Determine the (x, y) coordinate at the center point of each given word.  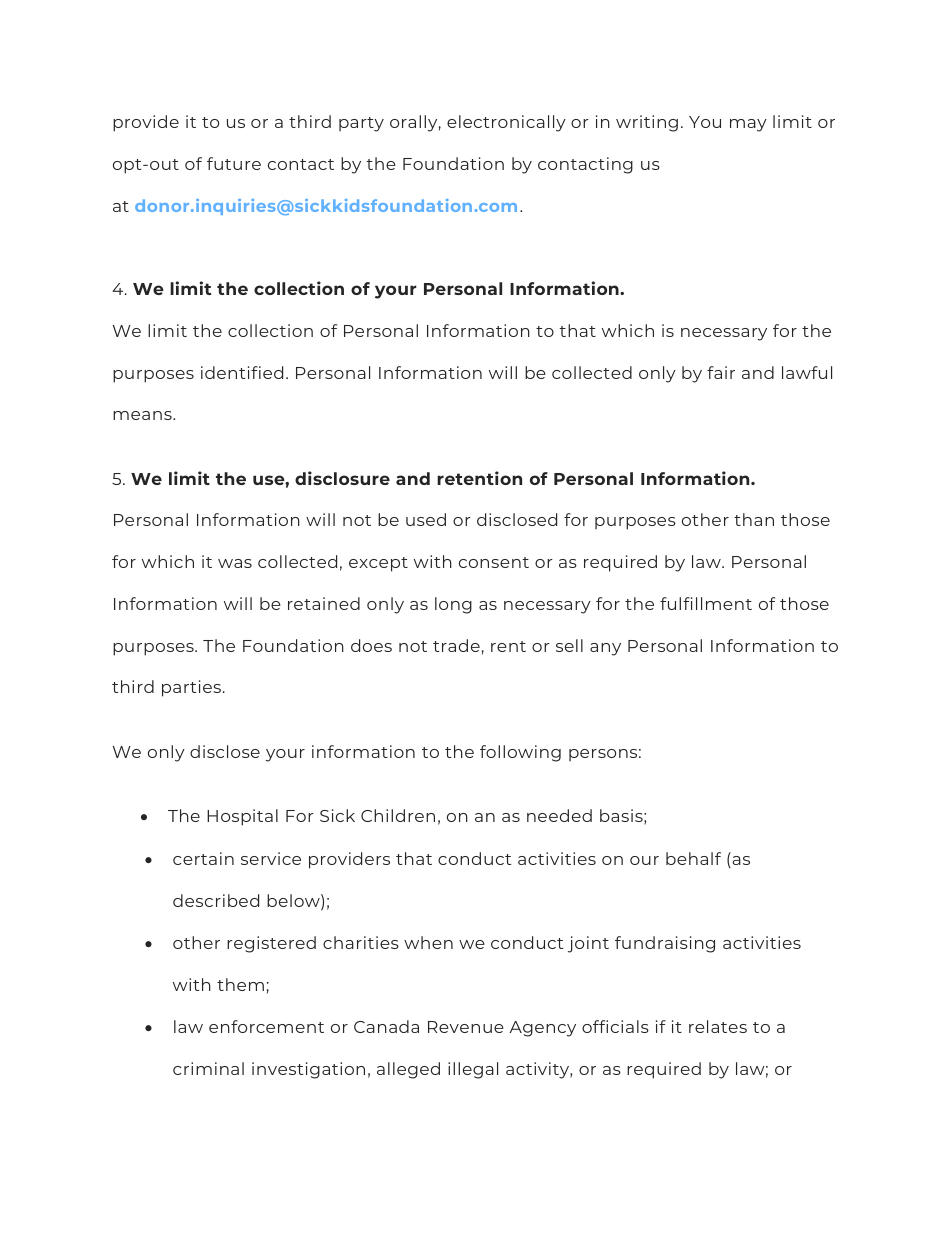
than (754, 519)
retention (479, 478)
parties (191, 688)
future (234, 163)
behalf (693, 858)
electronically (506, 123)
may (748, 125)
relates (718, 1026)
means (143, 415)
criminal (208, 1068)
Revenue (466, 1027)
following (520, 753)
